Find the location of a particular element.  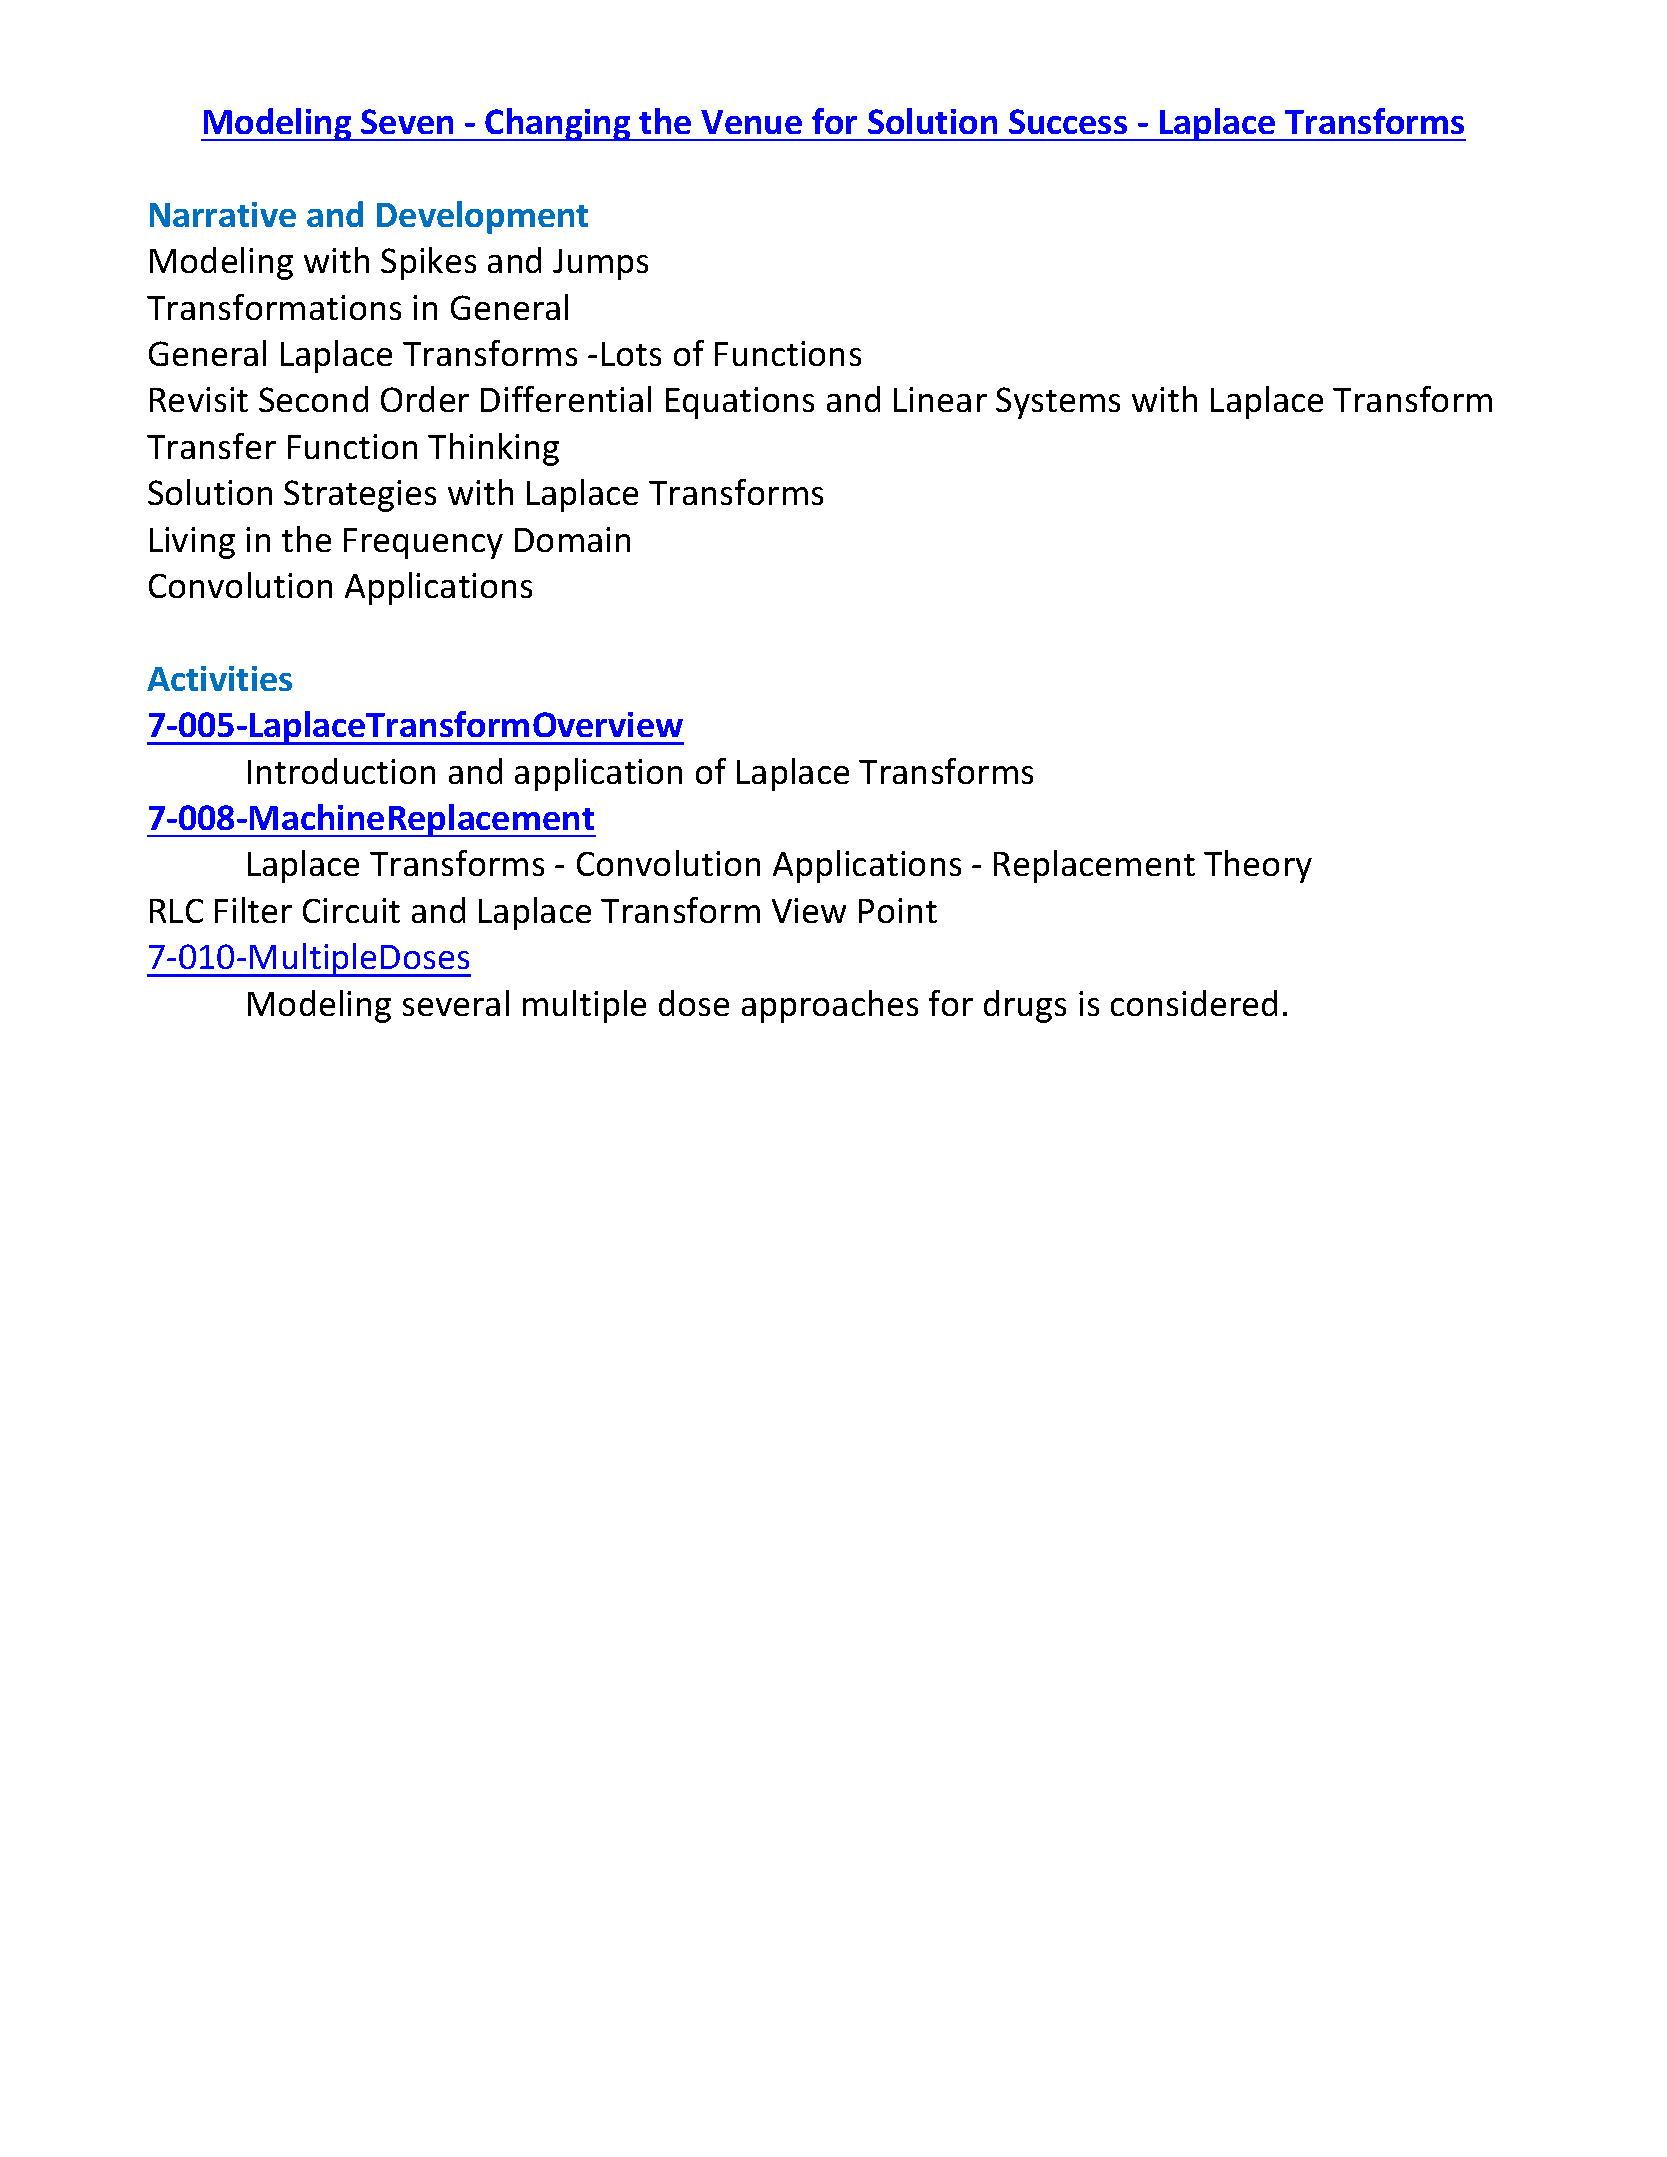

Seven is located at coordinates (407, 121).
